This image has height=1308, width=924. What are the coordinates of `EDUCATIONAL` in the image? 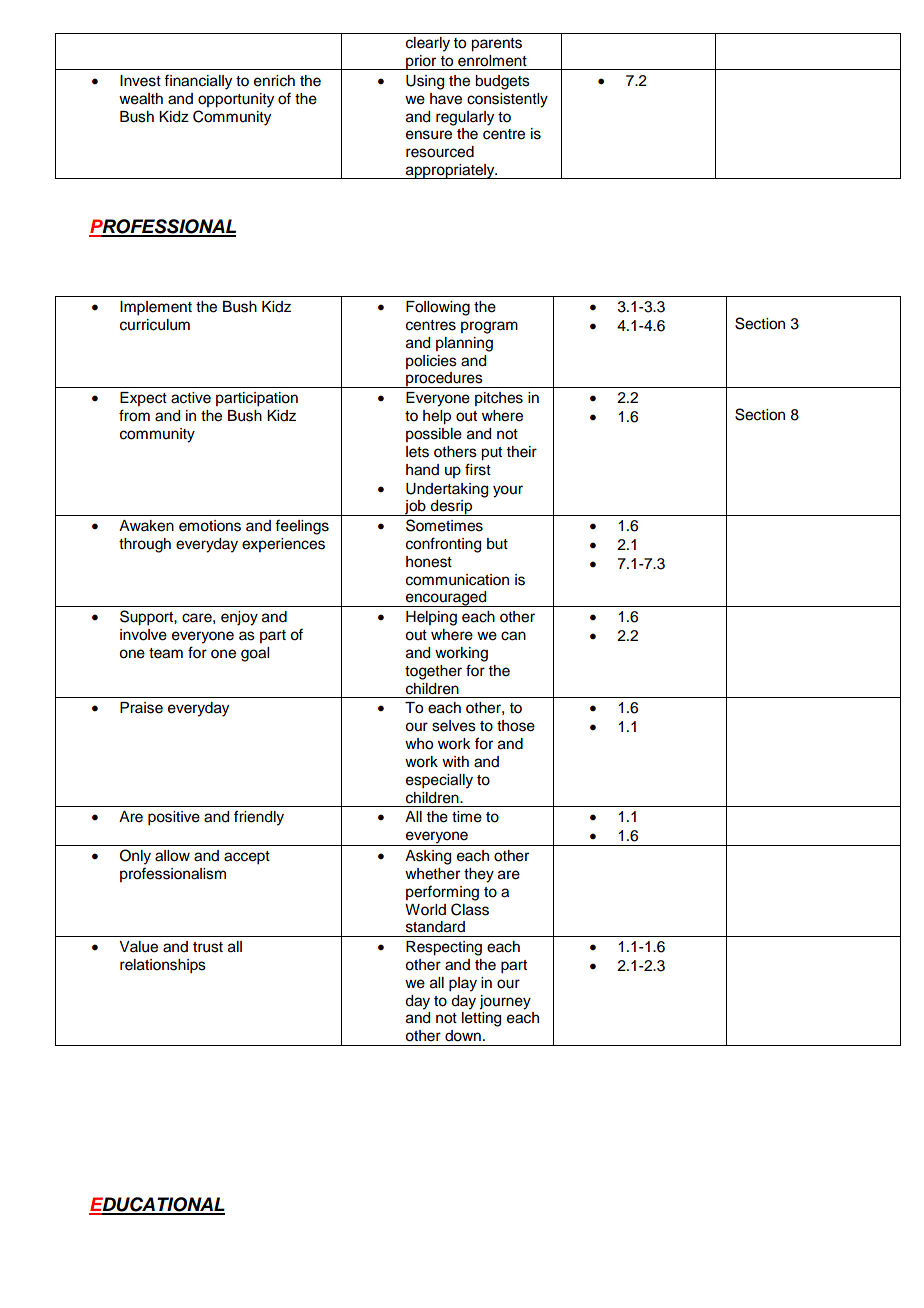 It's located at (157, 1205).
